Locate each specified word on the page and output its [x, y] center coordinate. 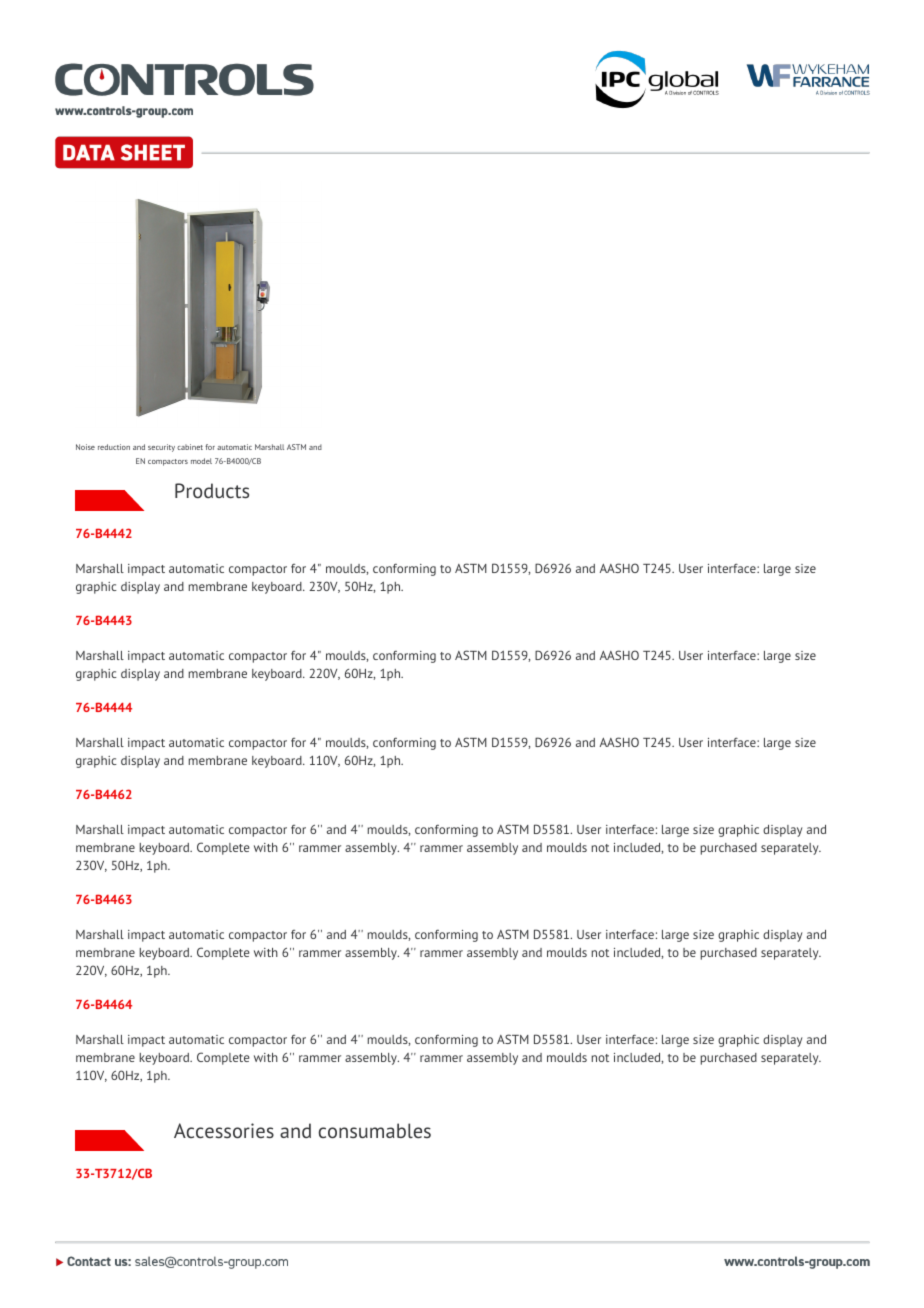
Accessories [224, 1130]
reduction [114, 447]
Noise [85, 447]
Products [212, 490]
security [161, 448]
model [201, 461]
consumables [375, 1130]
